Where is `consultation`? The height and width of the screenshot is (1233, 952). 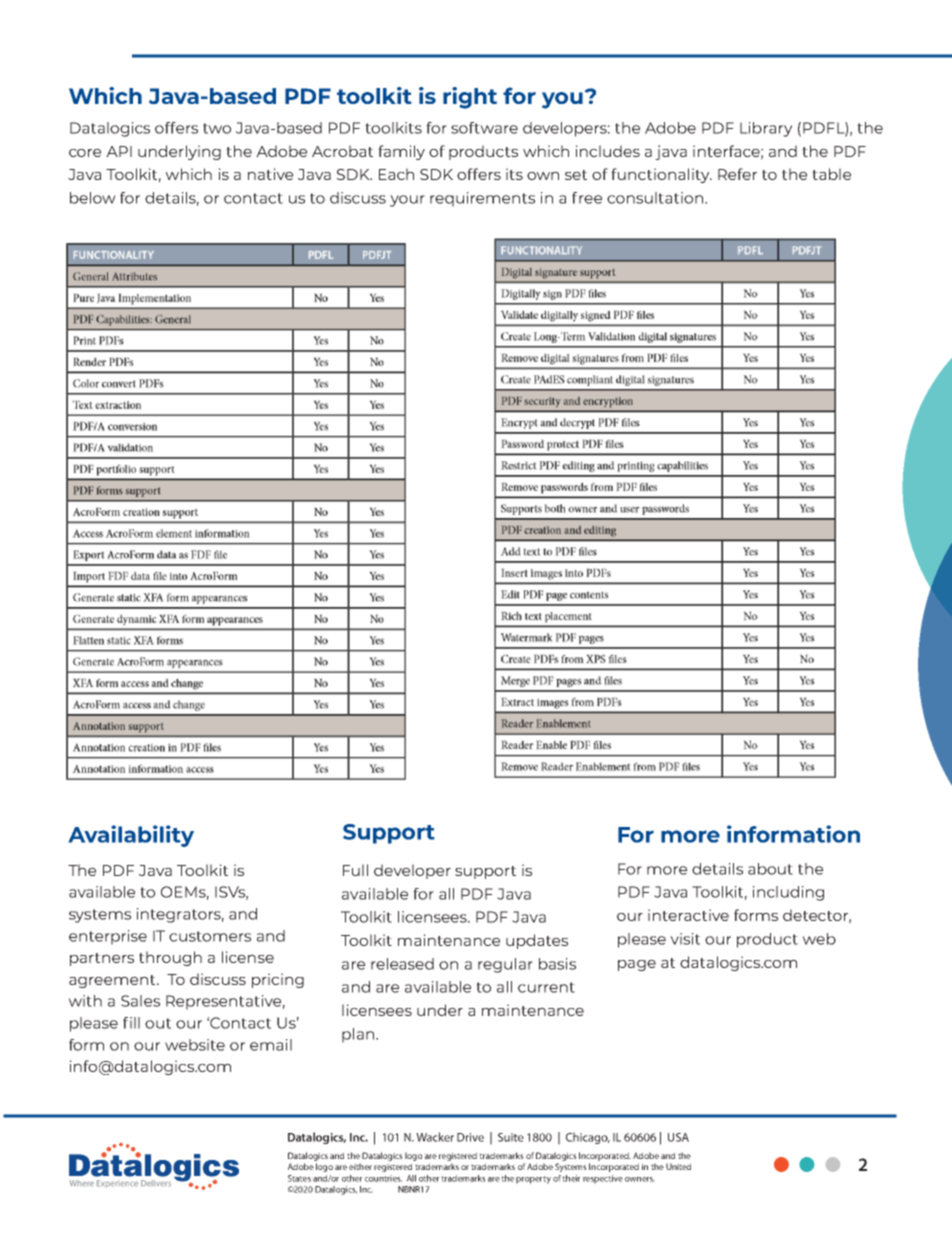 consultation is located at coordinates (656, 198).
